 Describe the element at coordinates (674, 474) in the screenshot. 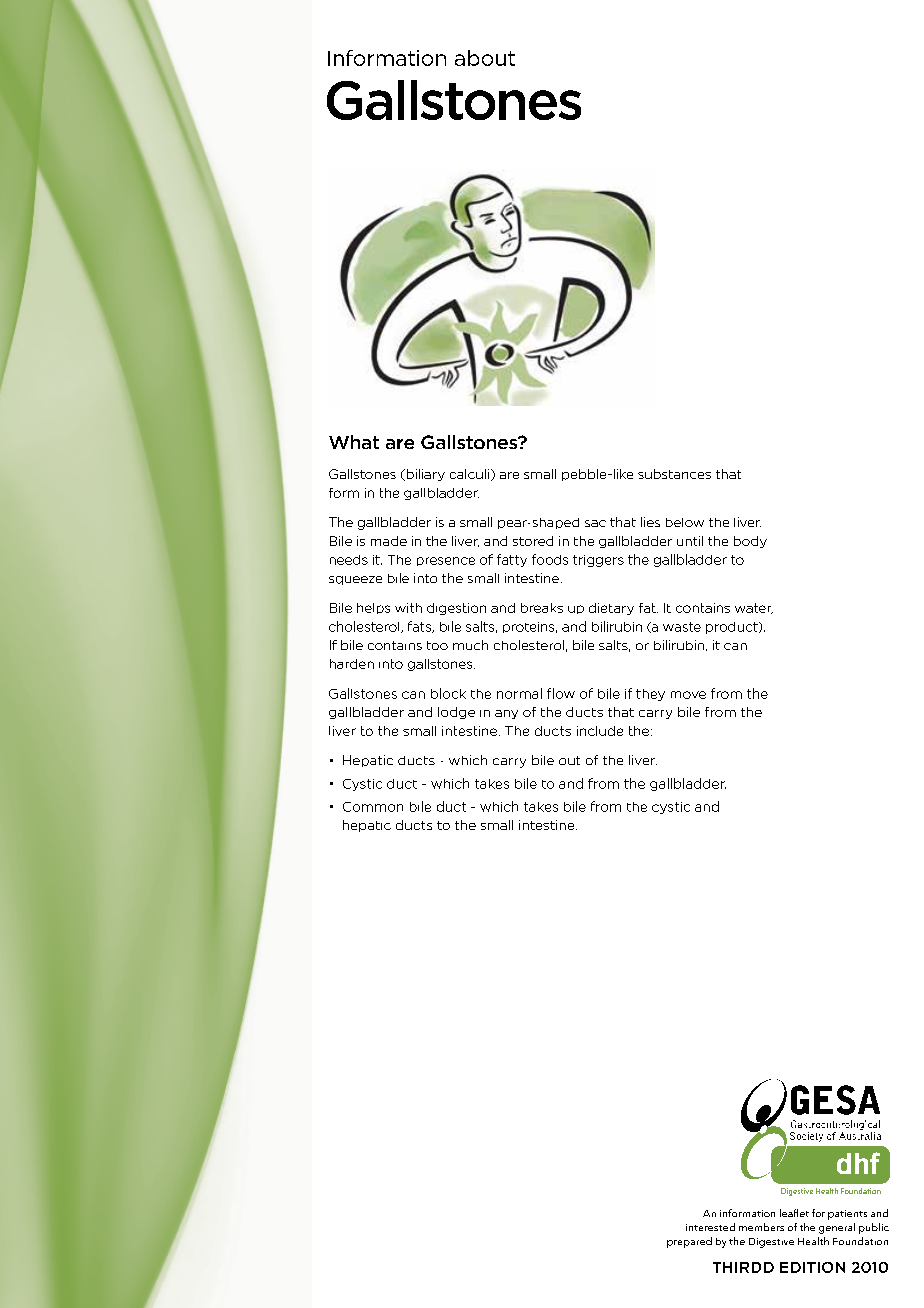

I see `substances` at that location.
